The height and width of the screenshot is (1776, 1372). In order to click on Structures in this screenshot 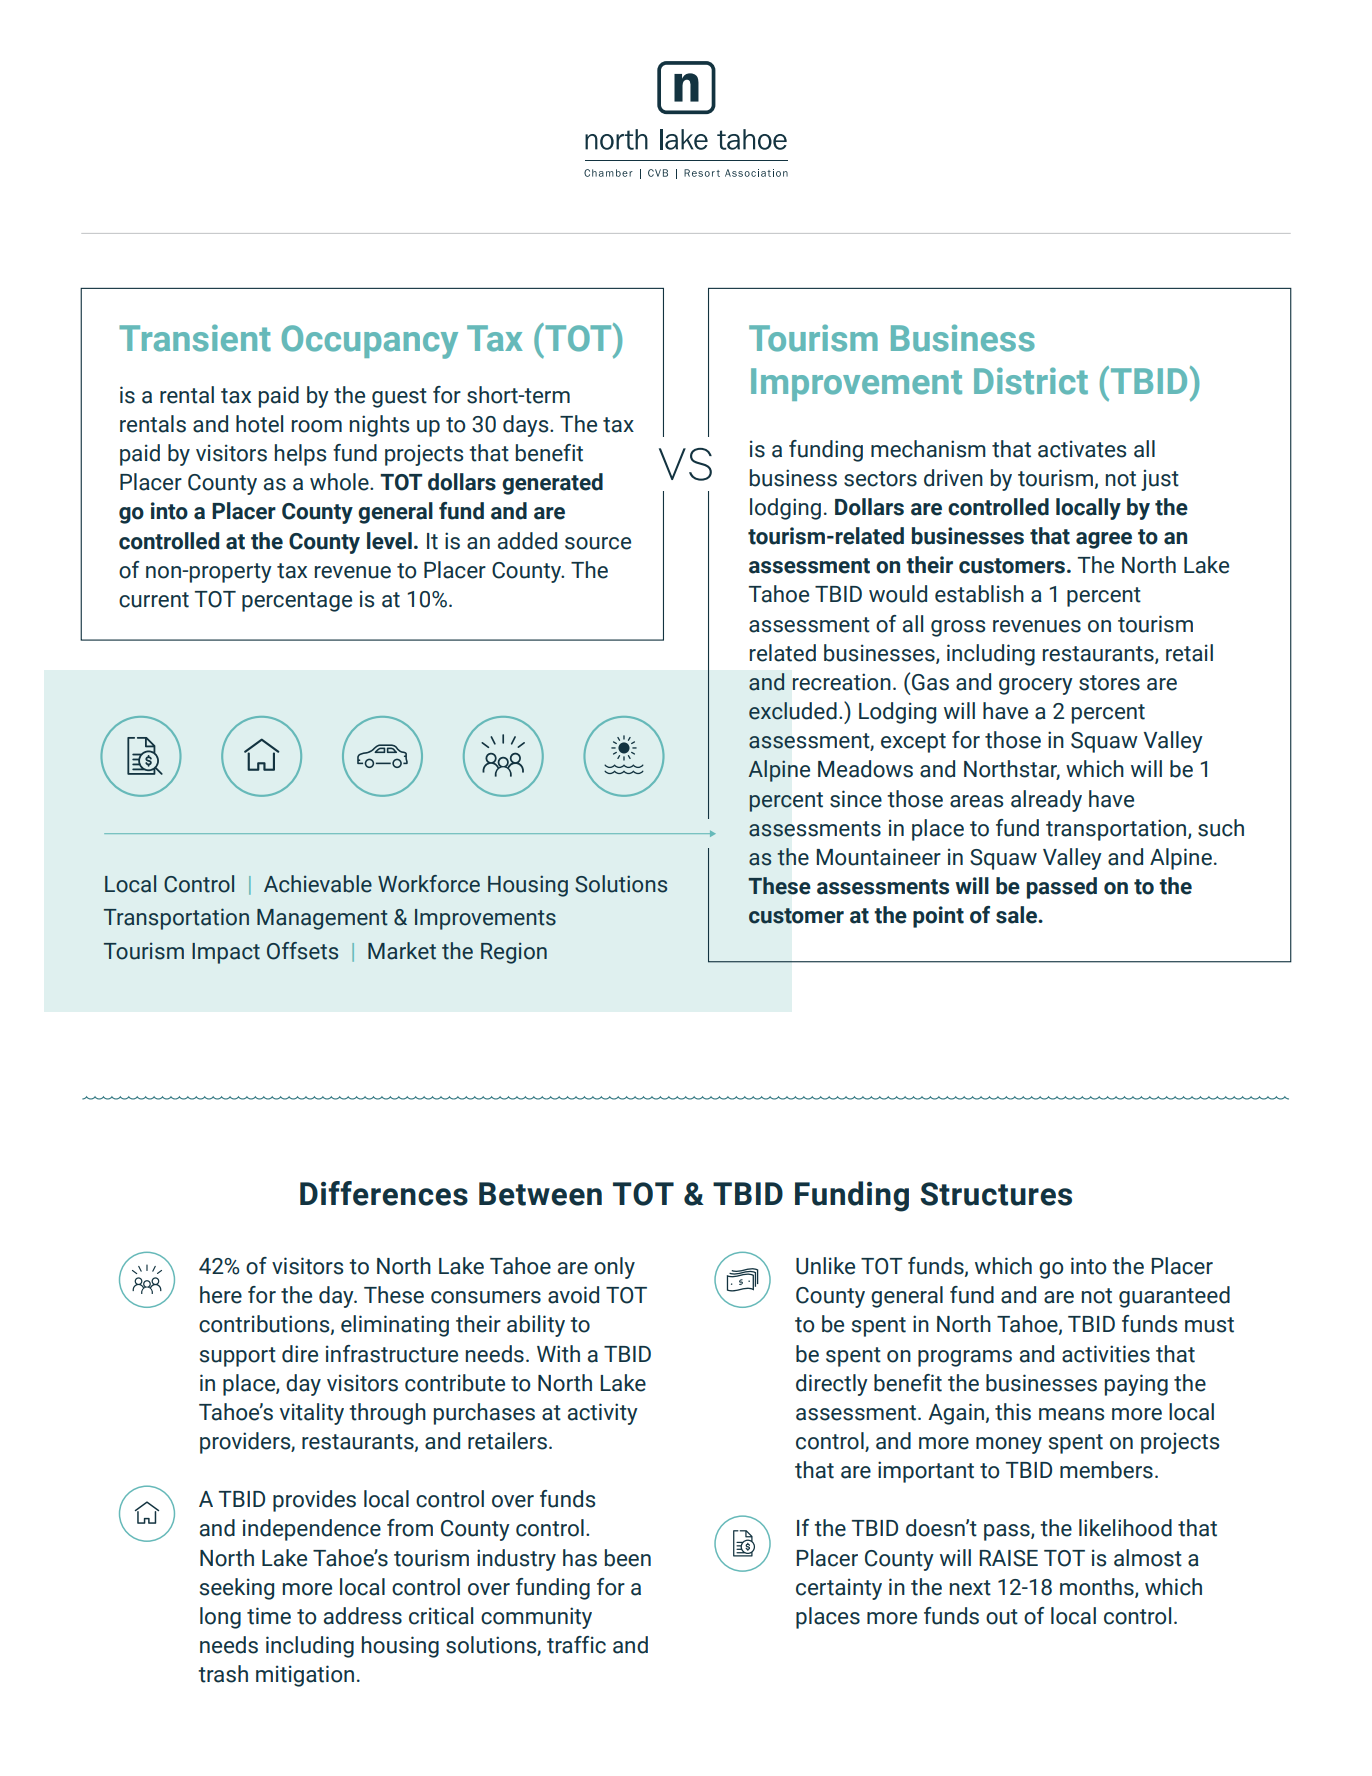, I will do `click(996, 1194)`.
